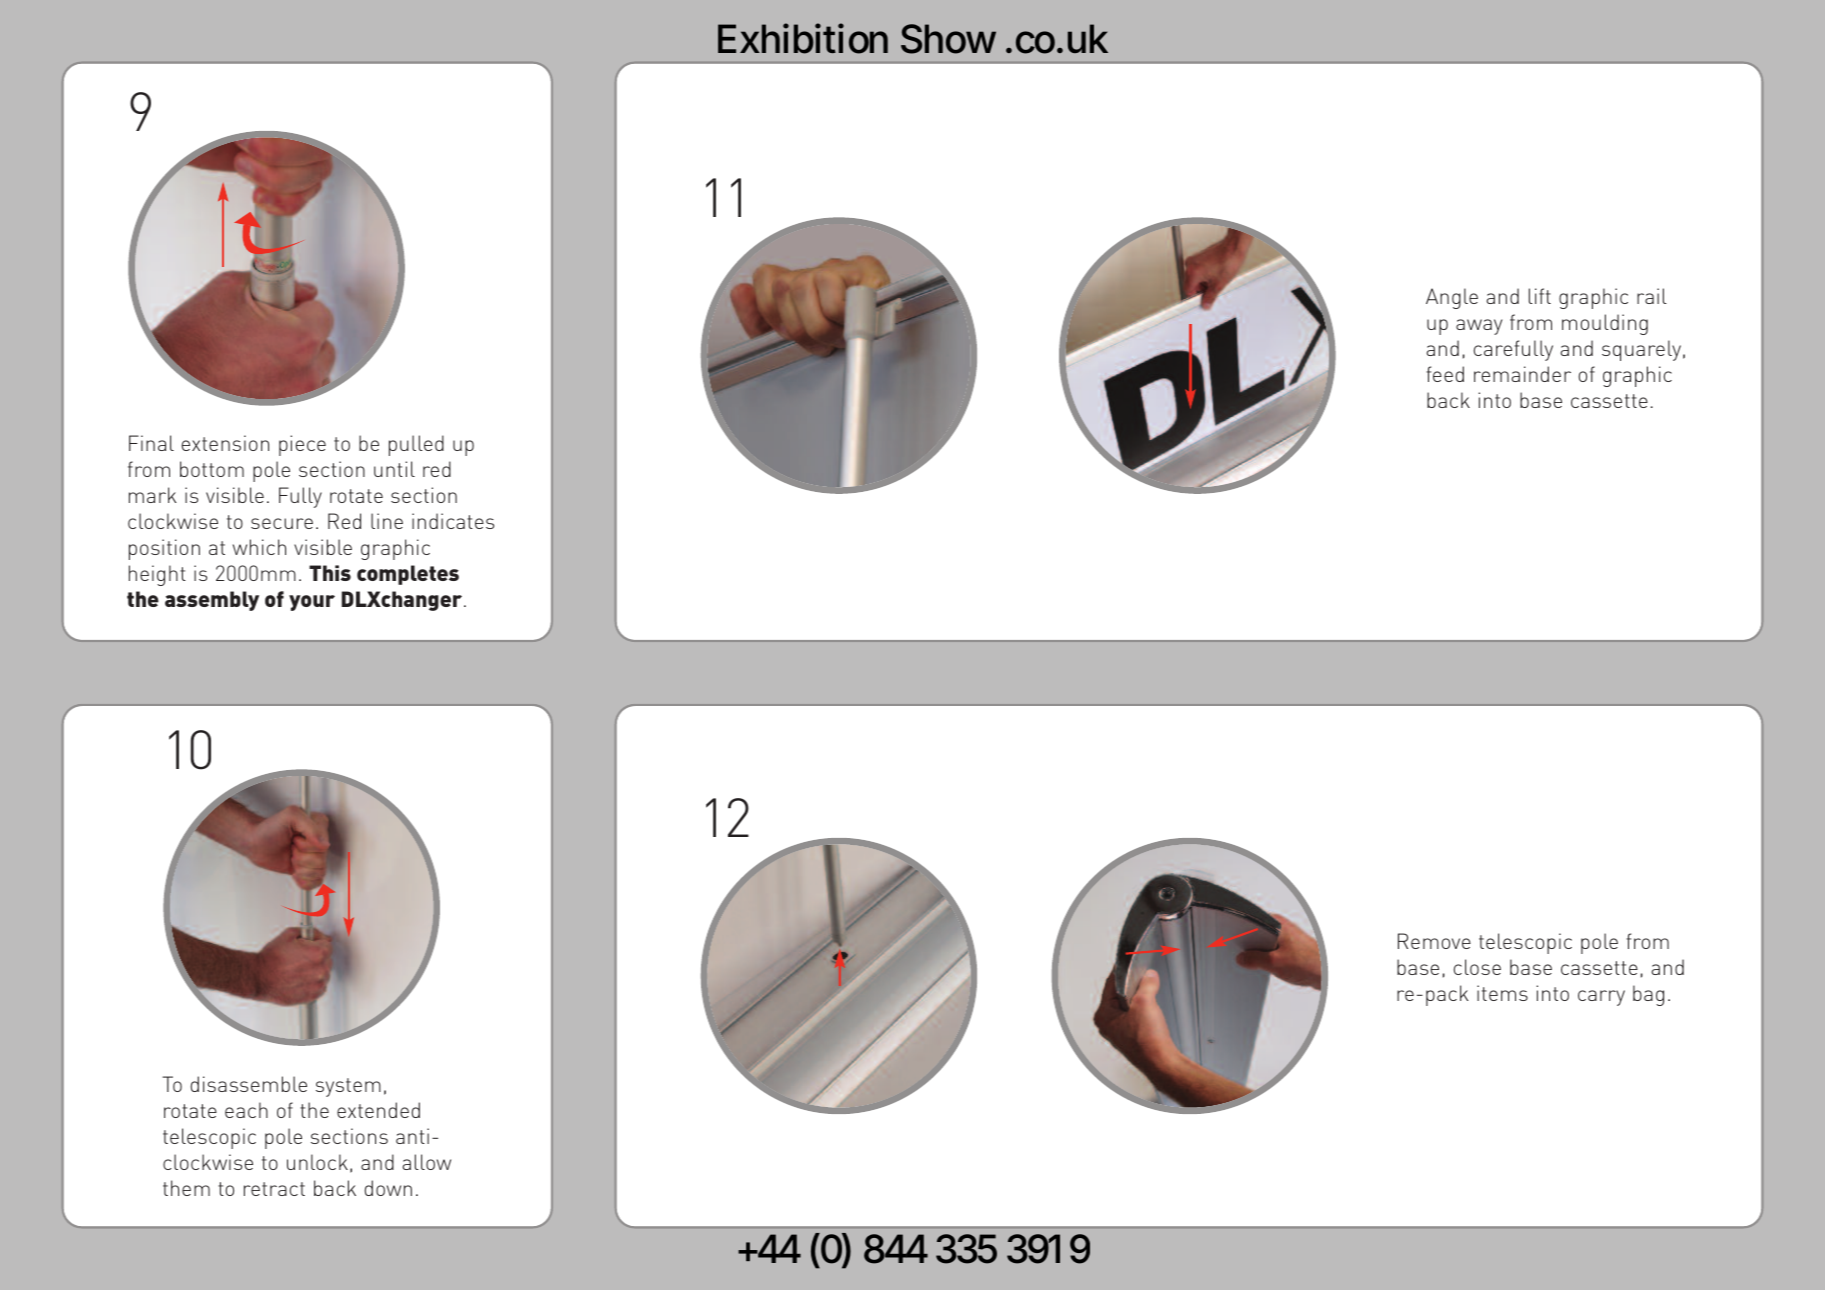 The height and width of the document is (1290, 1825). Describe the element at coordinates (803, 38) in the document. I see `Exhibition` at that location.
